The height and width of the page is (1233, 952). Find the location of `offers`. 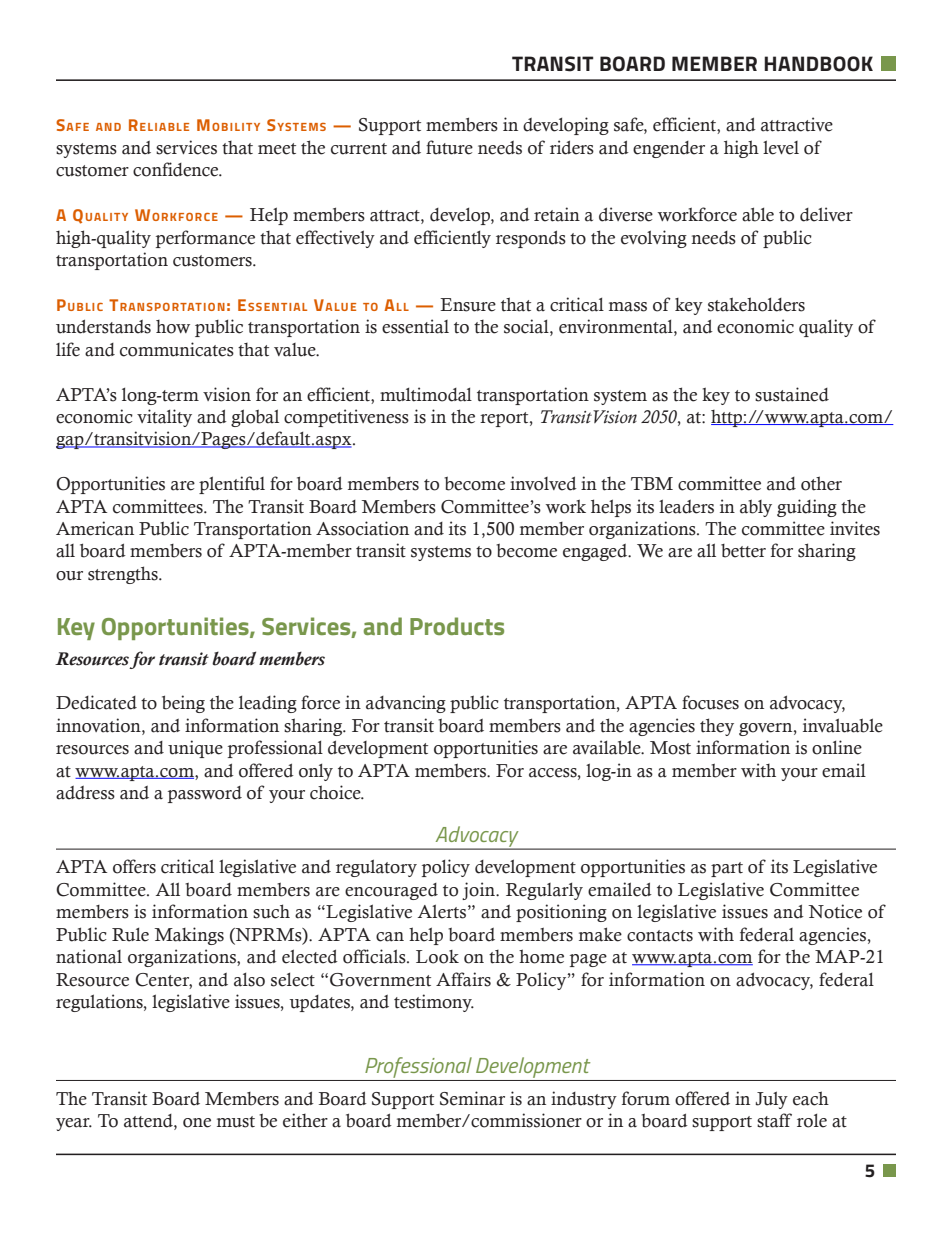

offers is located at coordinates (134, 866).
